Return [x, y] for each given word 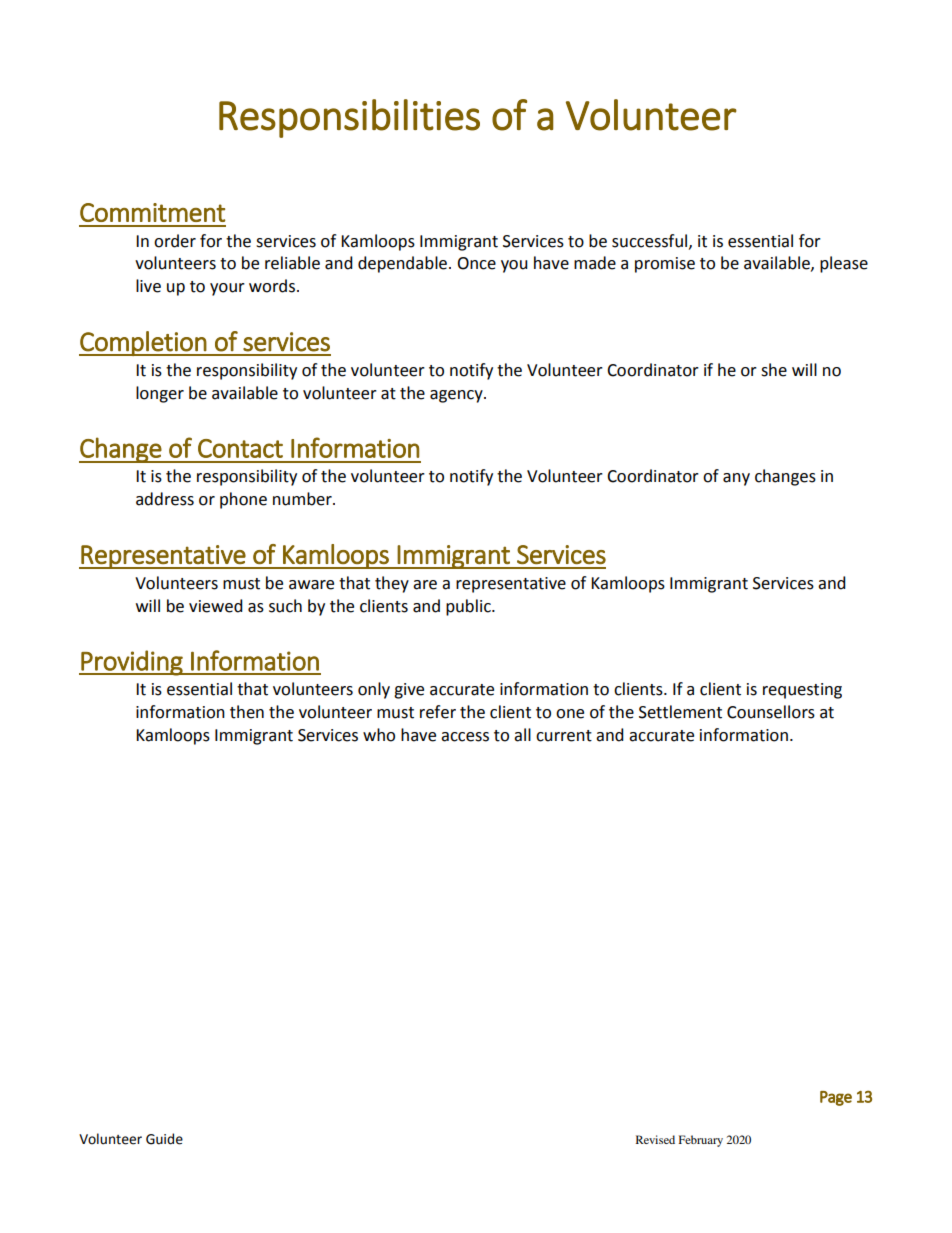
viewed [216, 606]
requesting [802, 691]
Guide [164, 1139]
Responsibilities [349, 118]
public [469, 607]
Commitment [152, 212]
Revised [655, 1139]
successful [651, 241]
